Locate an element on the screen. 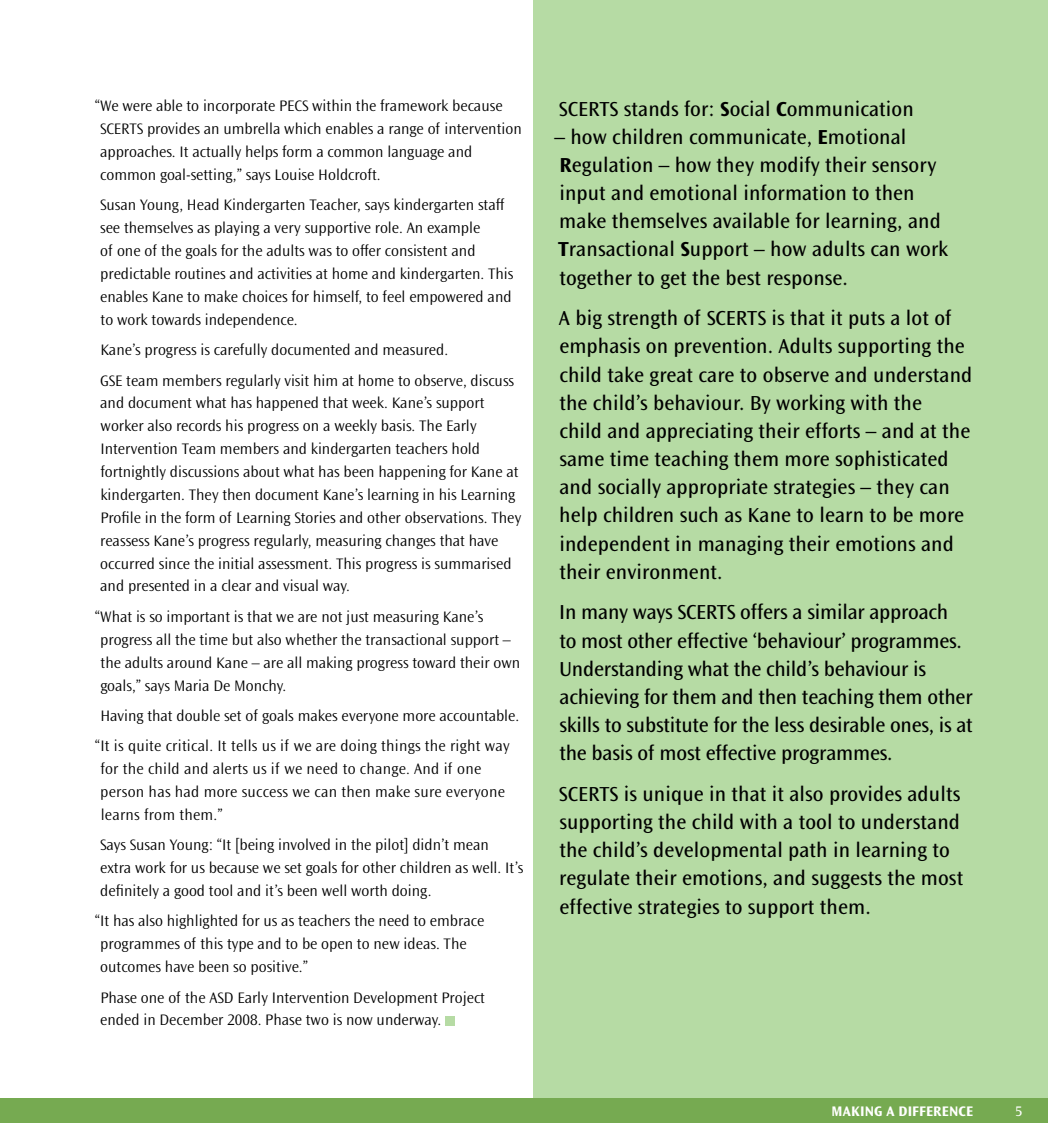  Regulation is located at coordinates (606, 166).
